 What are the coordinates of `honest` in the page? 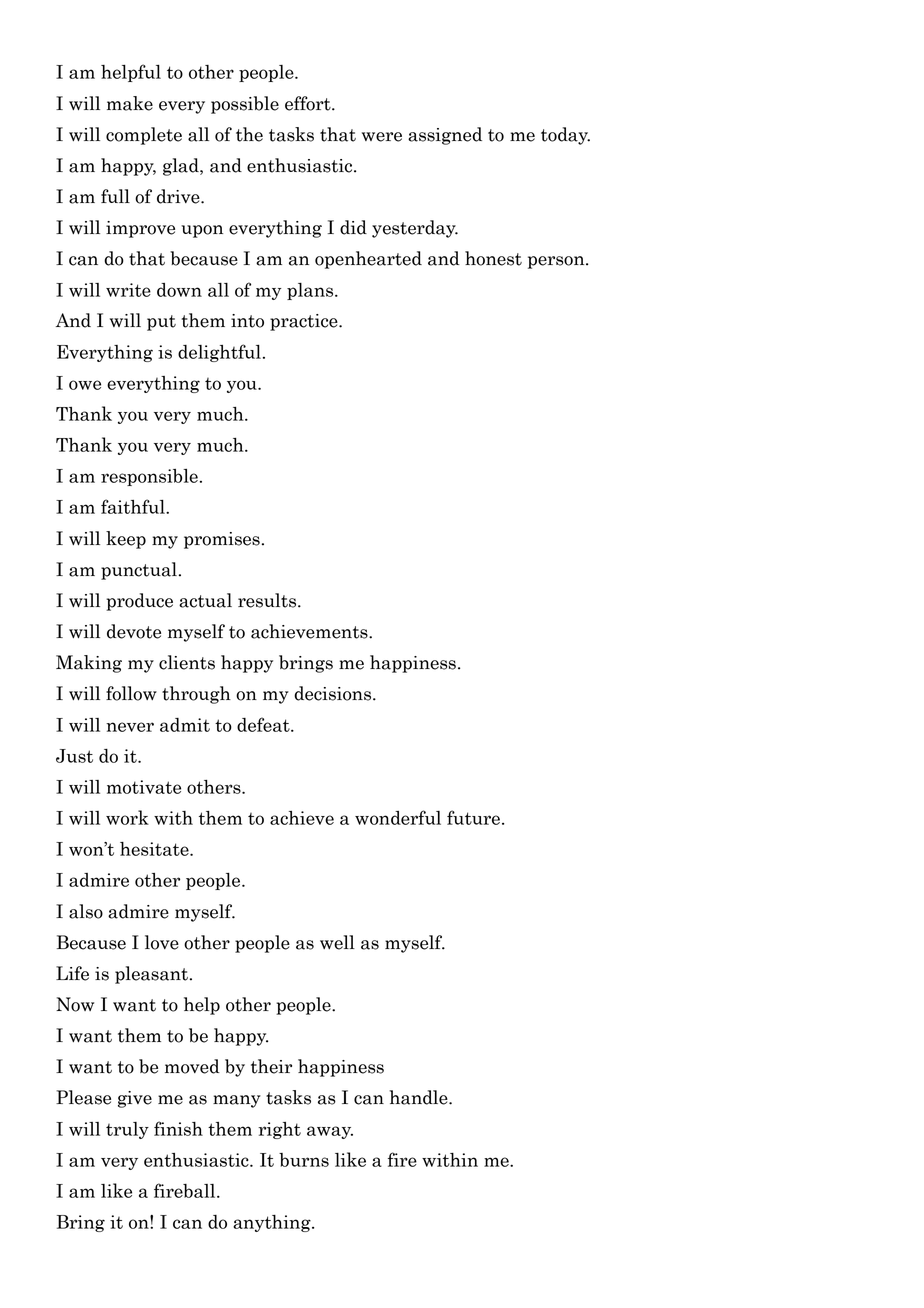 It's located at (493, 258).
